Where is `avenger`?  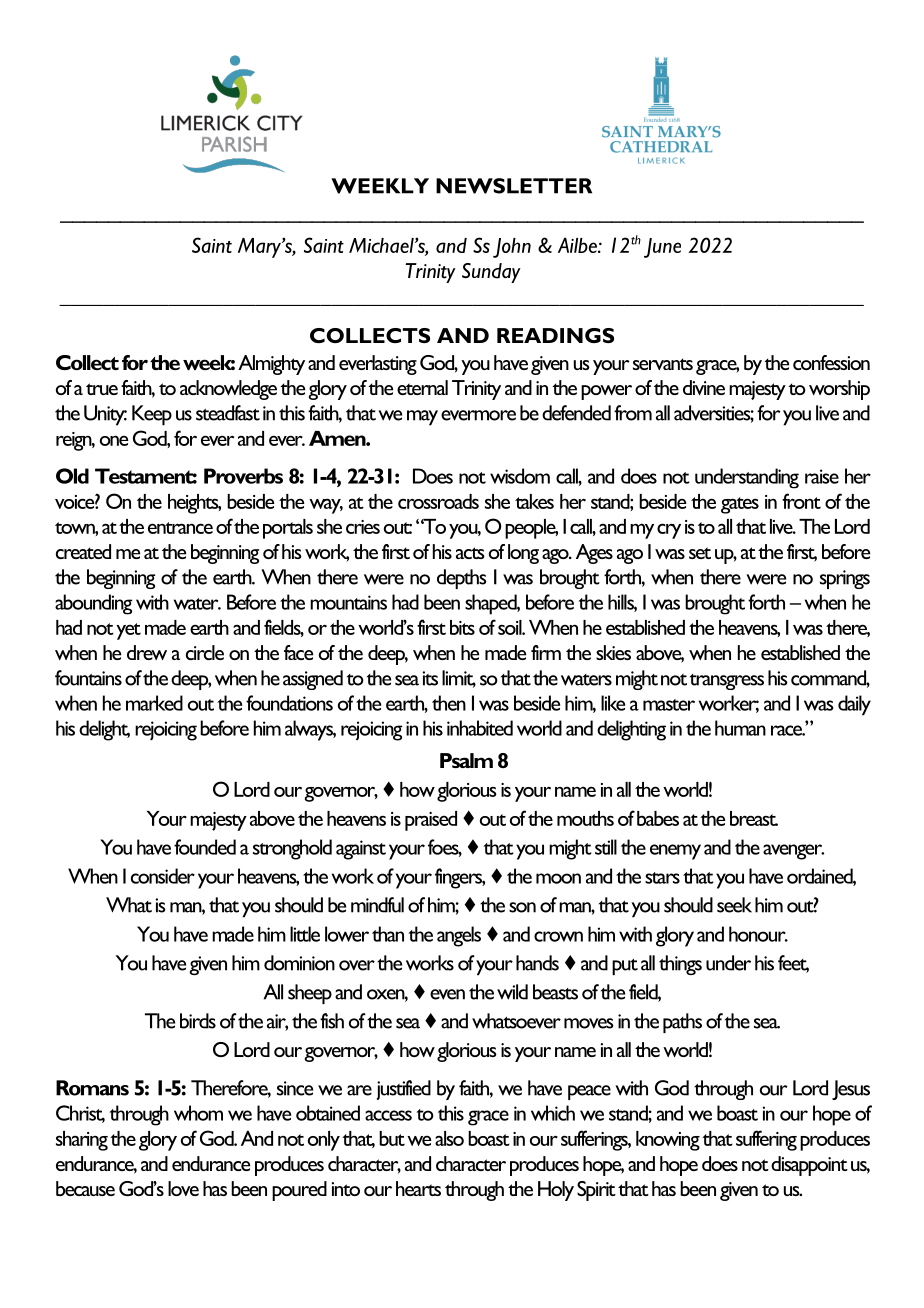 avenger is located at coordinates (793, 852).
